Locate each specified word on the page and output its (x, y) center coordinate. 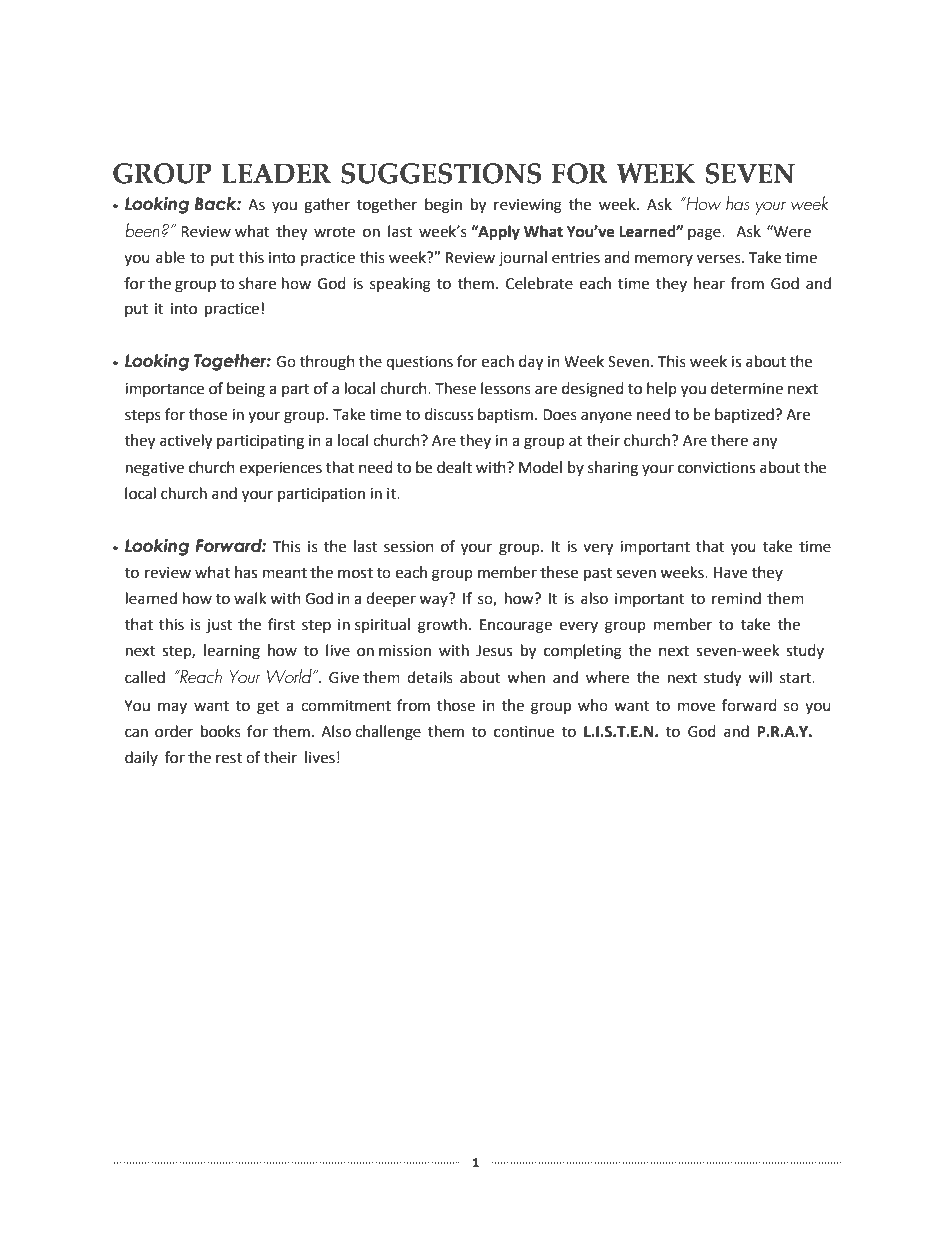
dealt (454, 467)
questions (419, 363)
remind (736, 598)
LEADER (276, 173)
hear (709, 283)
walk (250, 598)
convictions (716, 468)
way (433, 601)
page (705, 234)
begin (443, 206)
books (221, 731)
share (257, 283)
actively (186, 442)
